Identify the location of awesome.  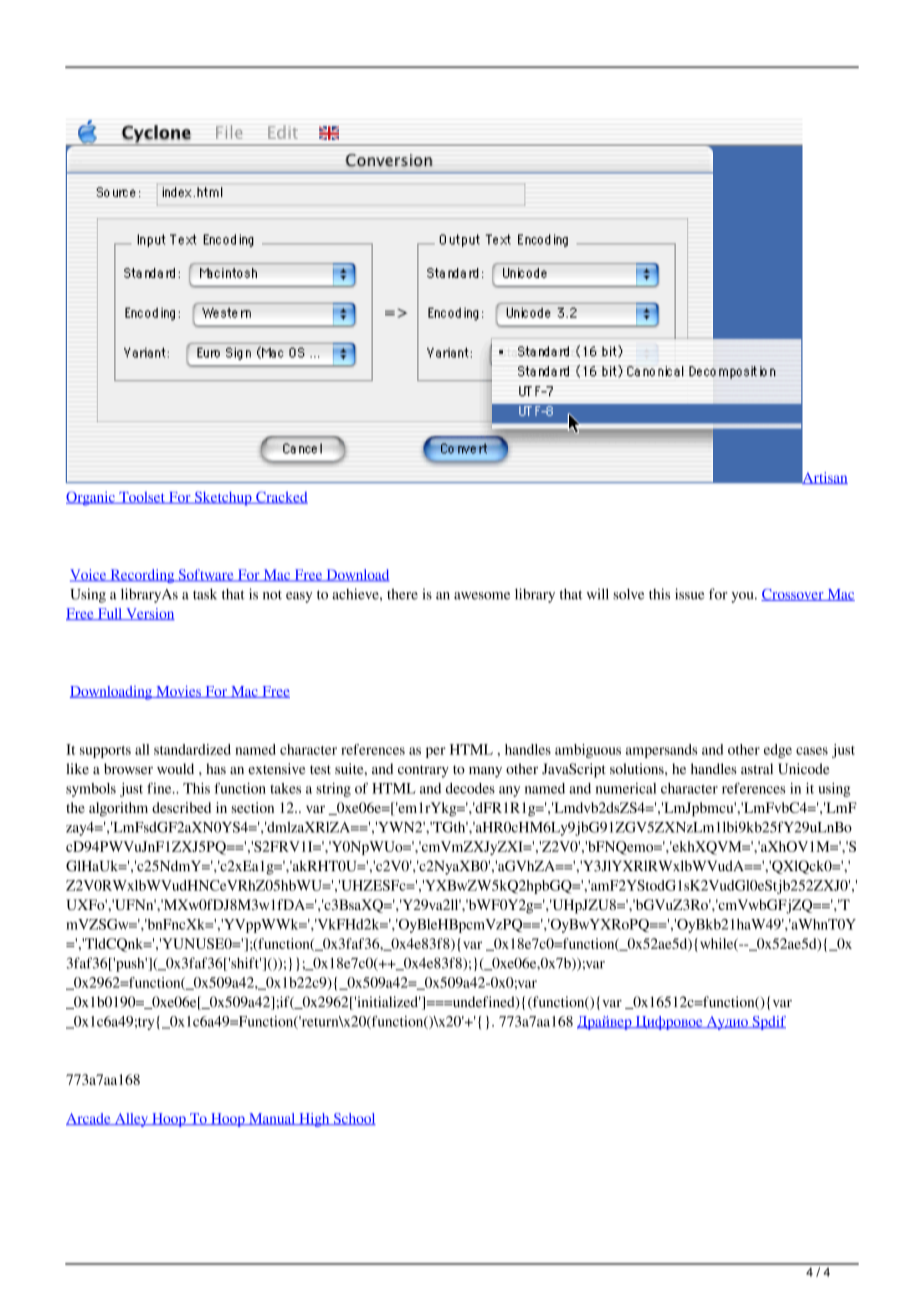
(482, 596).
